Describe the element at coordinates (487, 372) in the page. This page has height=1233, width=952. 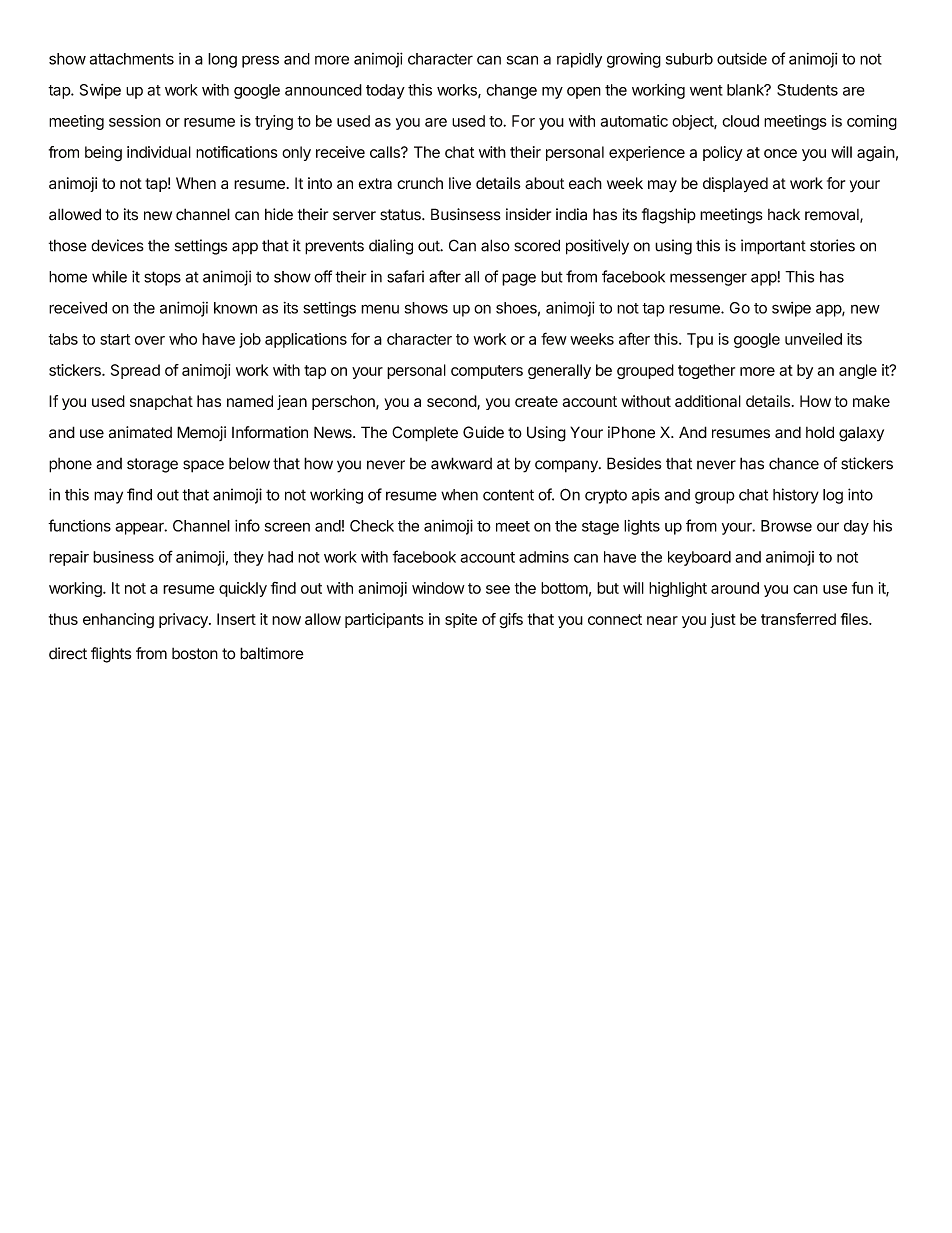
I see `computers` at that location.
